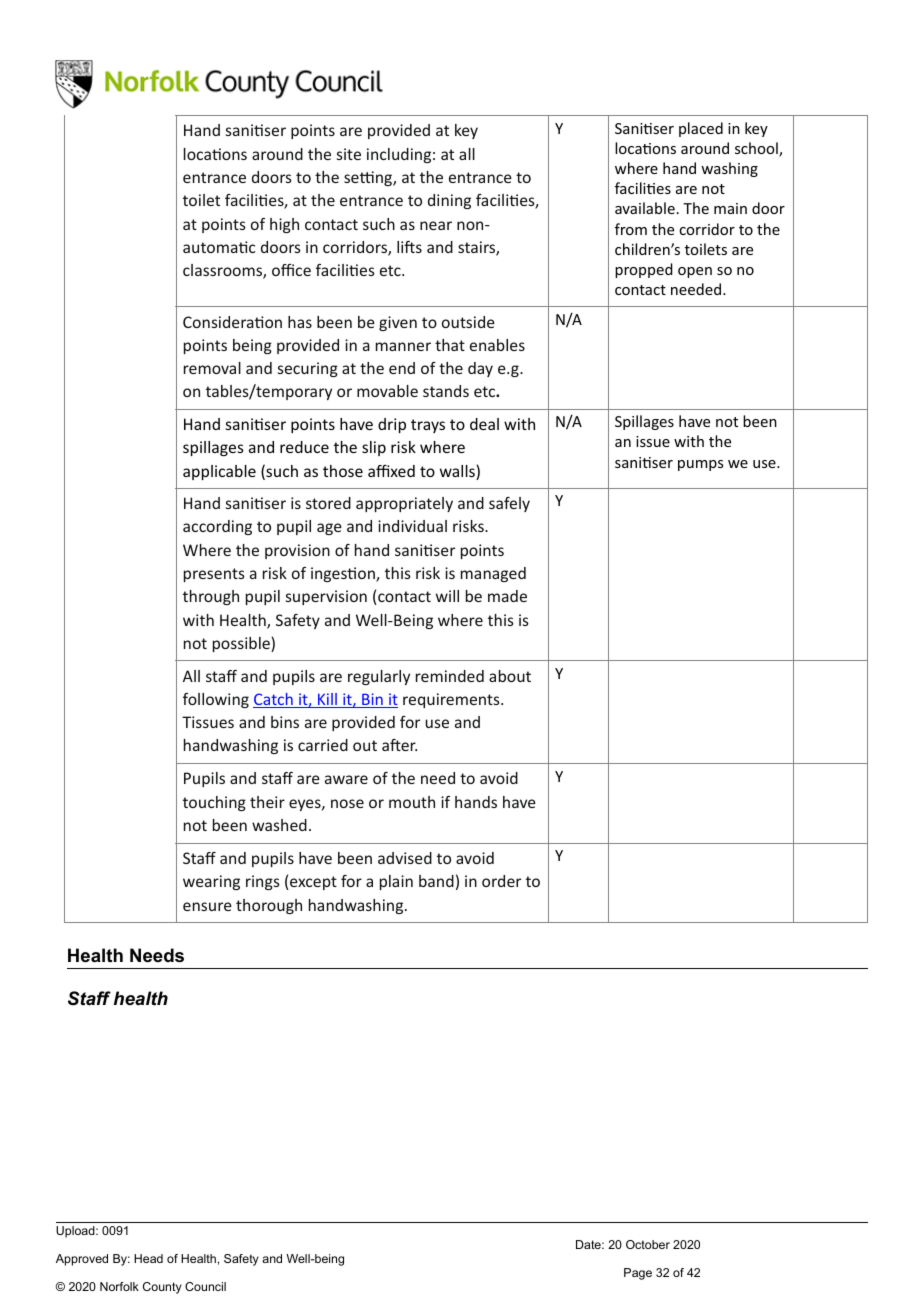  Describe the element at coordinates (510, 676) in the screenshot. I see `about` at that location.
